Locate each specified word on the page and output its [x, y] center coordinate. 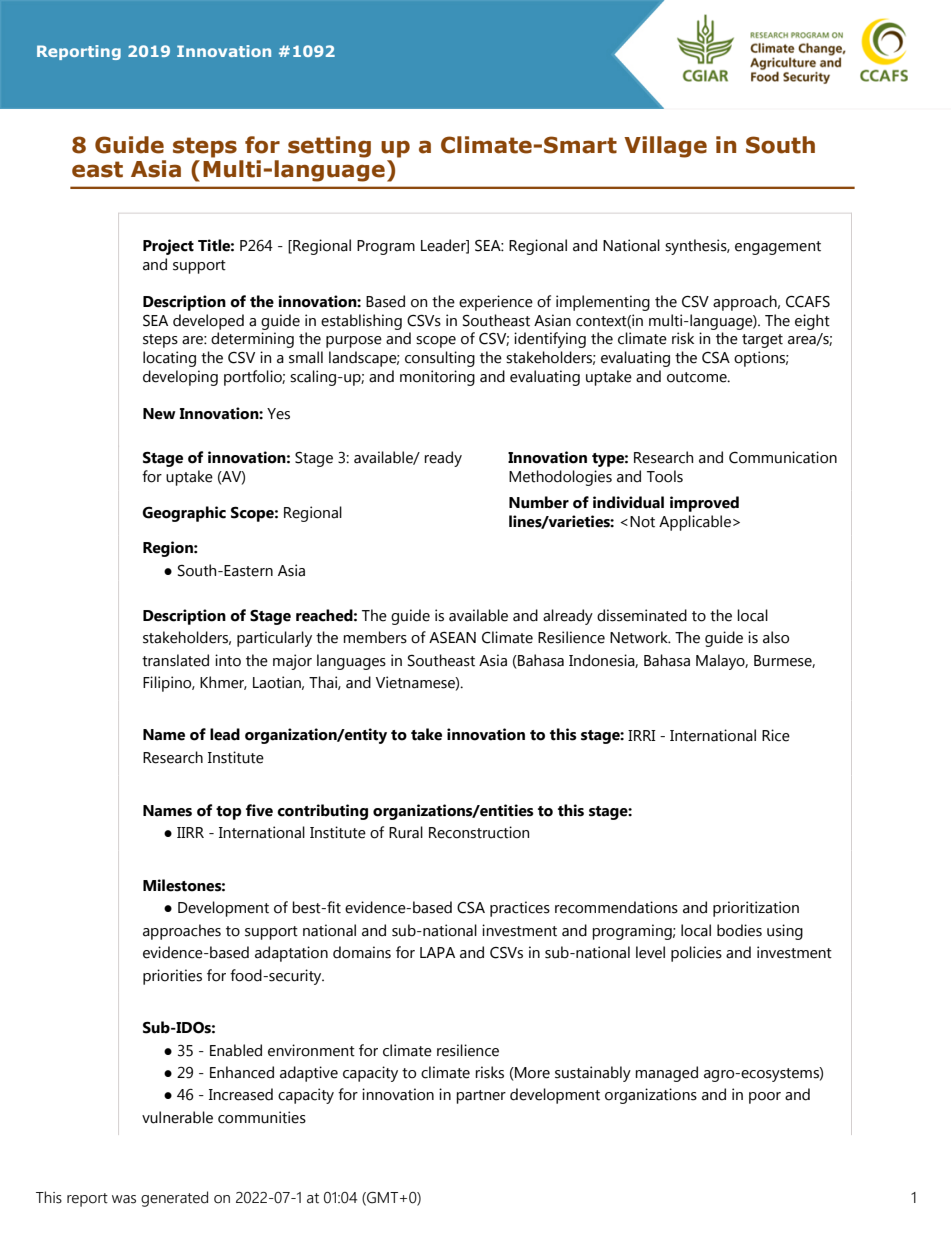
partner [481, 1097]
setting [329, 147]
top [229, 813]
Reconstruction [479, 832]
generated [174, 1199]
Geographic [184, 514]
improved [704, 504]
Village [665, 147]
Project [168, 247]
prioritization [756, 909]
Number [539, 502]
